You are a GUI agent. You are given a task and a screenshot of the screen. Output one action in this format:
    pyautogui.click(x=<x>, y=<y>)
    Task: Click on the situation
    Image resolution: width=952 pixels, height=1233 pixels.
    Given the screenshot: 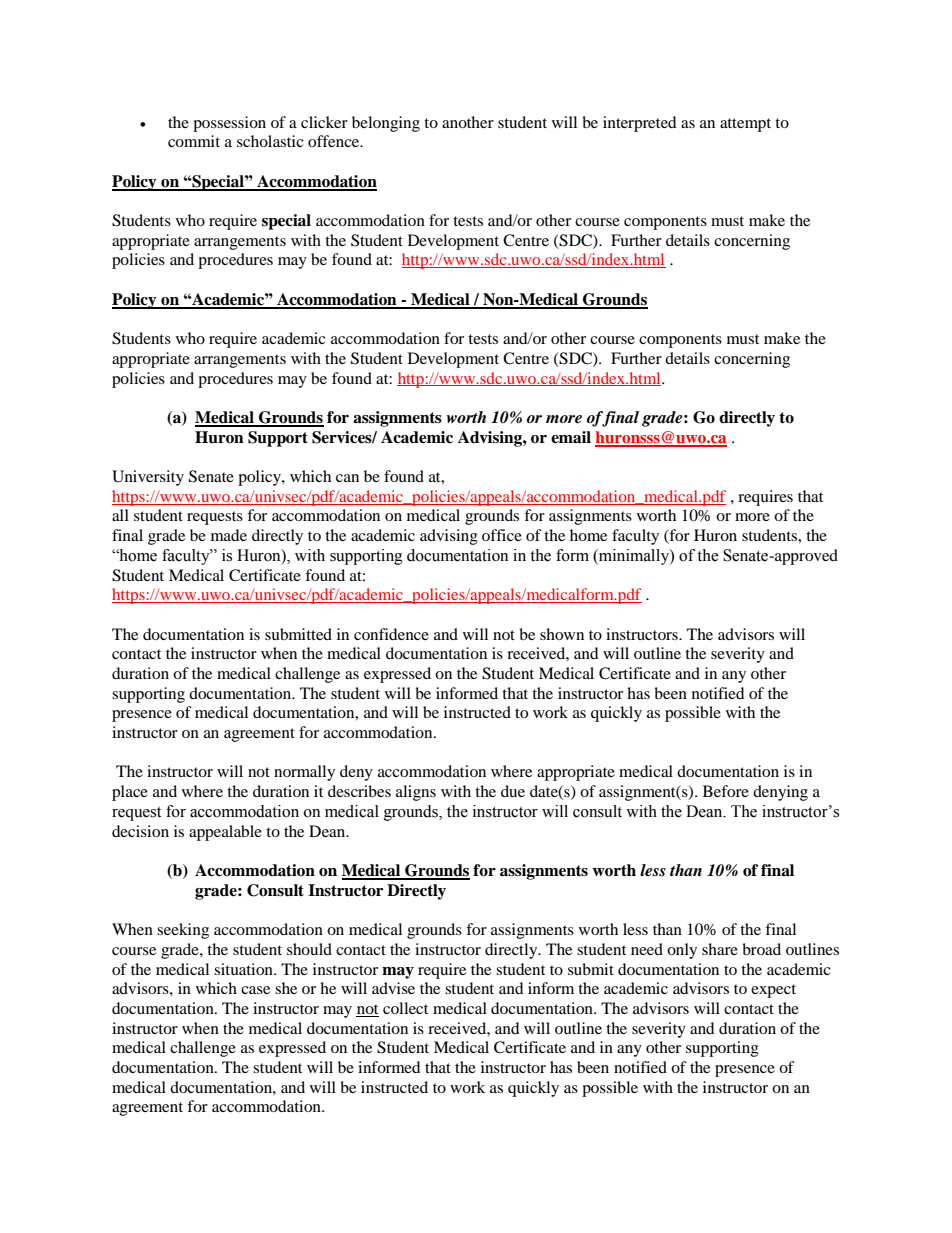 What is the action you would take?
    pyautogui.click(x=244, y=969)
